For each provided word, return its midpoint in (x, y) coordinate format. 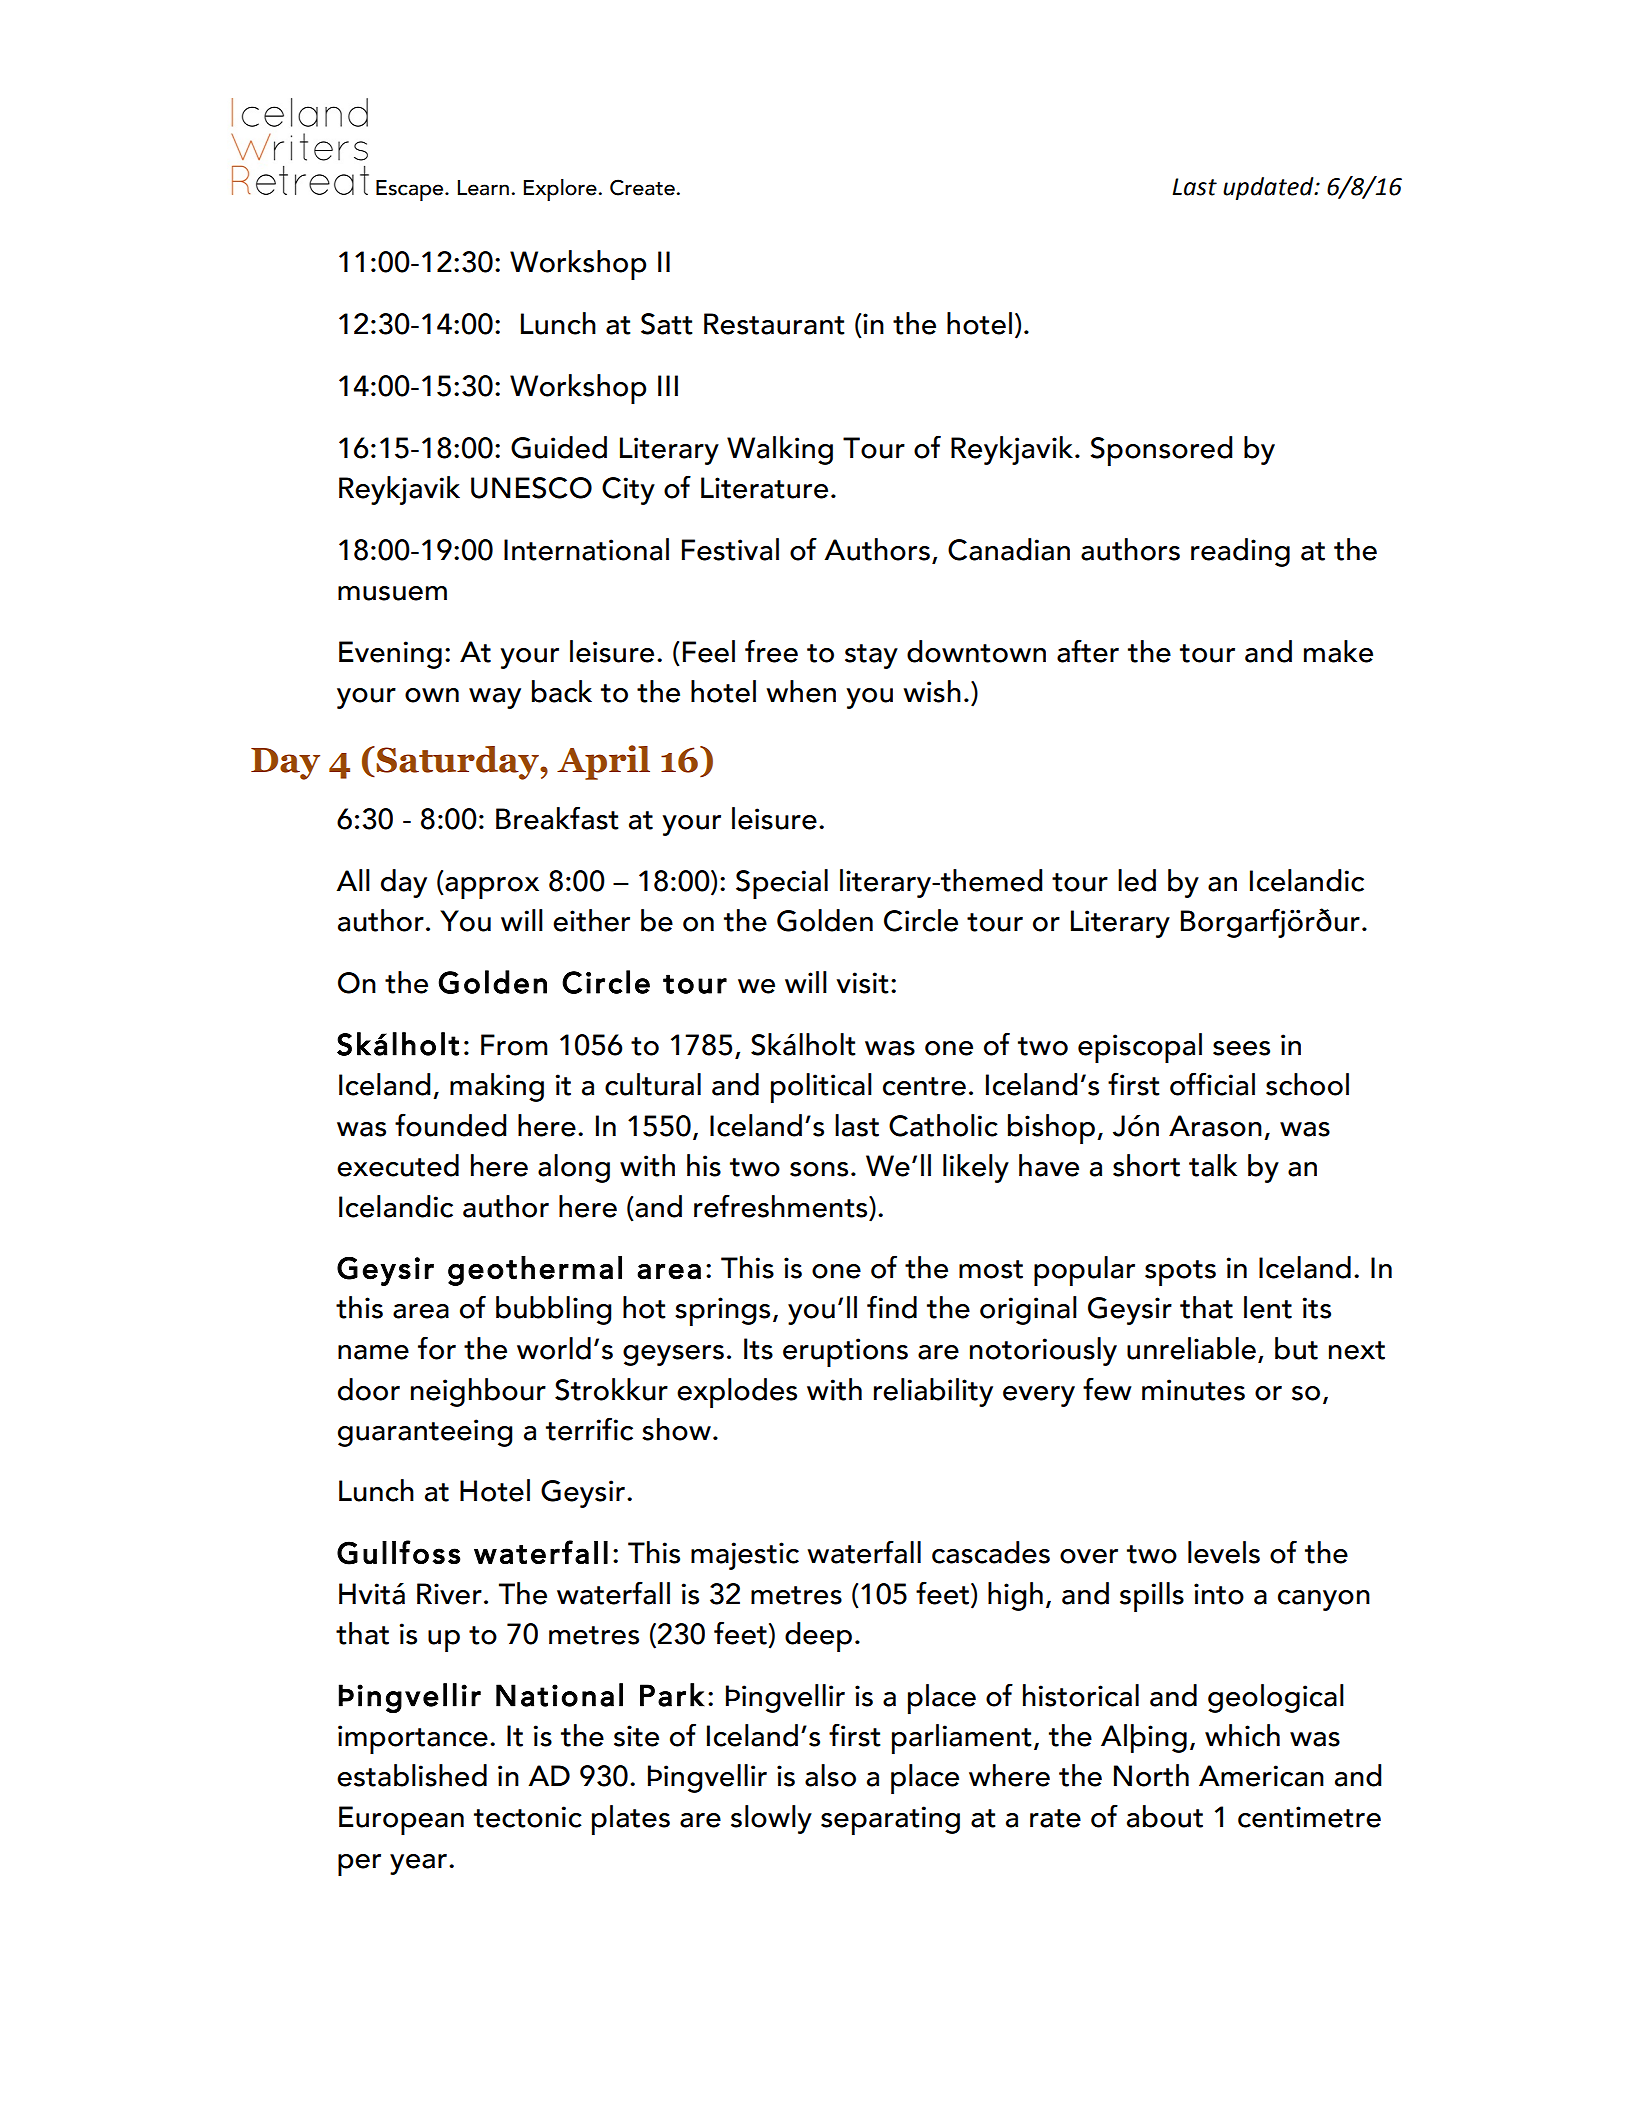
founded (451, 1125)
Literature (764, 488)
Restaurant (774, 324)
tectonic (528, 1817)
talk (1213, 1165)
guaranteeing (425, 1433)
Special (782, 884)
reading (1240, 552)
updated (1269, 188)
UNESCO (531, 488)
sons (819, 1169)
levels (1224, 1552)
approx (491, 888)
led (1137, 880)
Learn (483, 188)
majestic (745, 1556)
